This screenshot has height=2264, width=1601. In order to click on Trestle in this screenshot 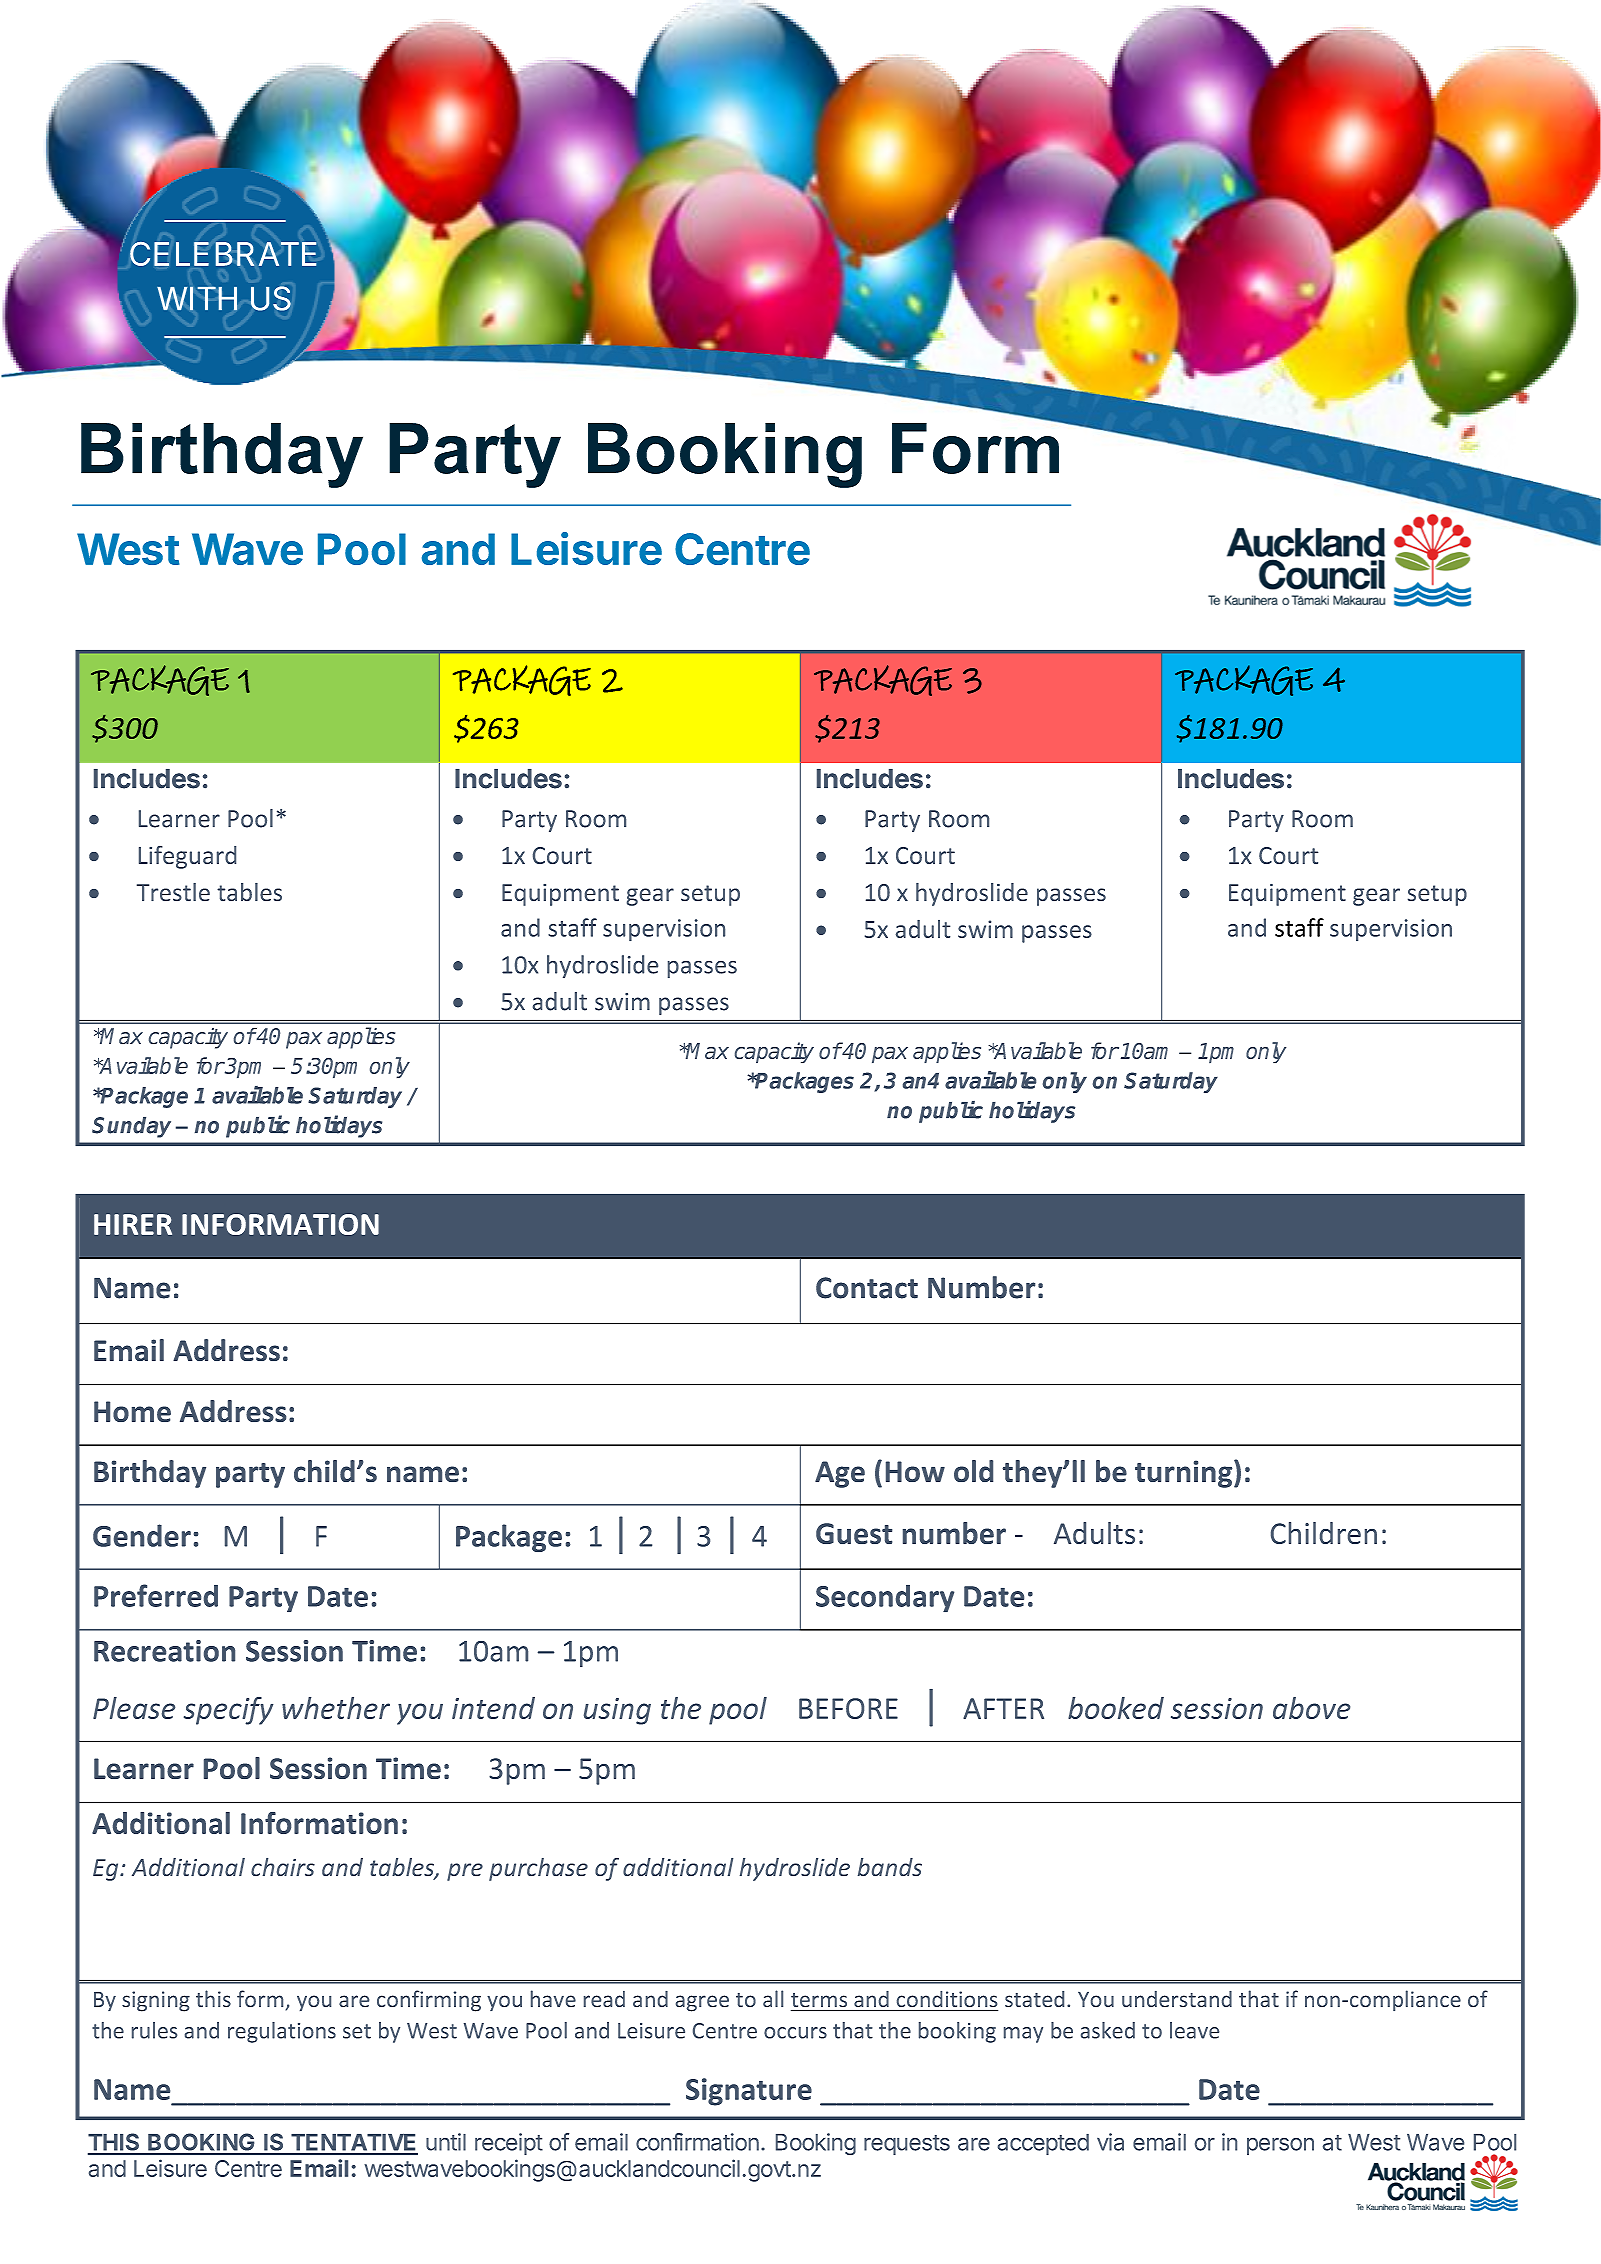, I will do `click(173, 892)`.
